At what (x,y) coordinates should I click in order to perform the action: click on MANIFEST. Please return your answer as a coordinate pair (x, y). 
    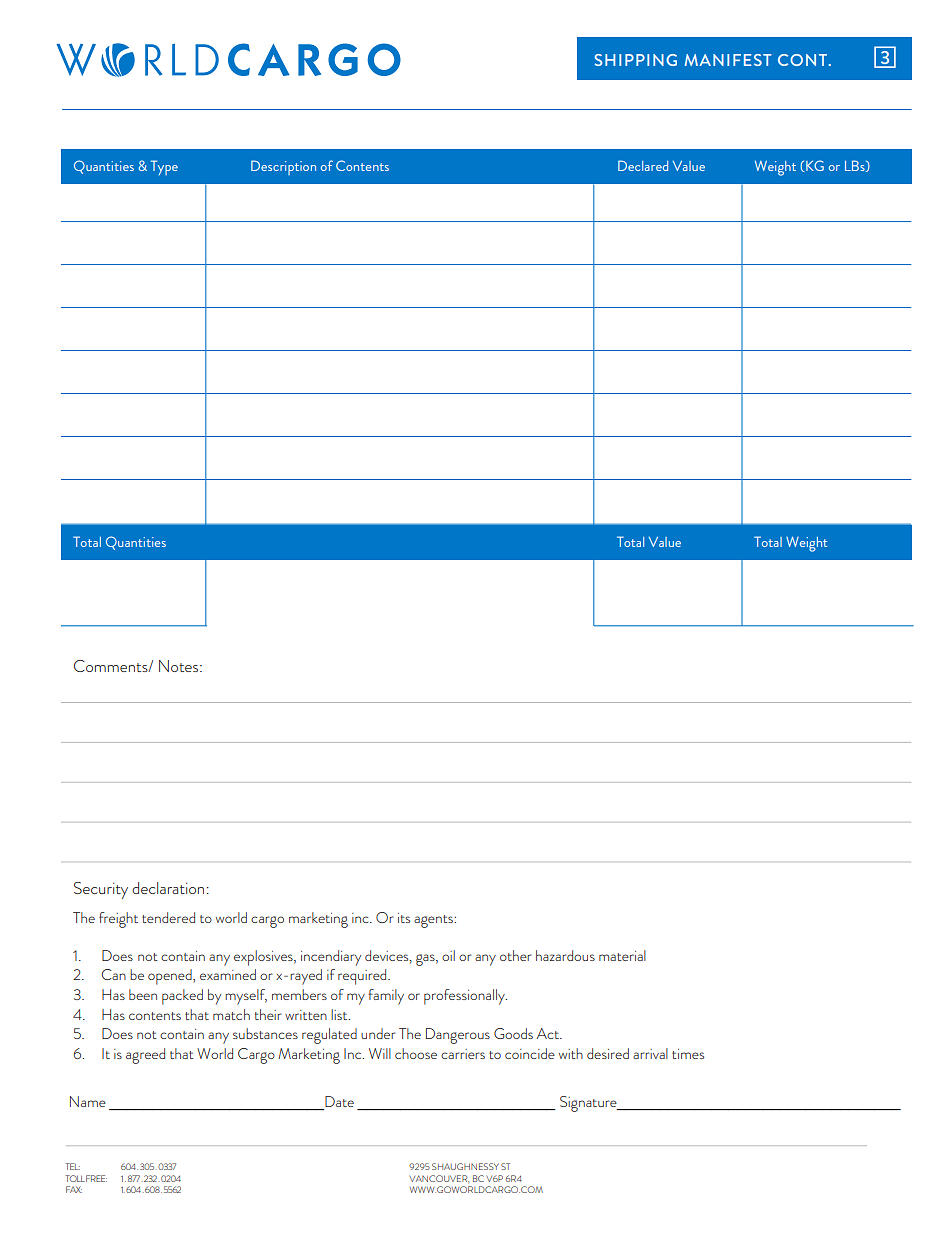
    Looking at the image, I should click on (728, 60).
